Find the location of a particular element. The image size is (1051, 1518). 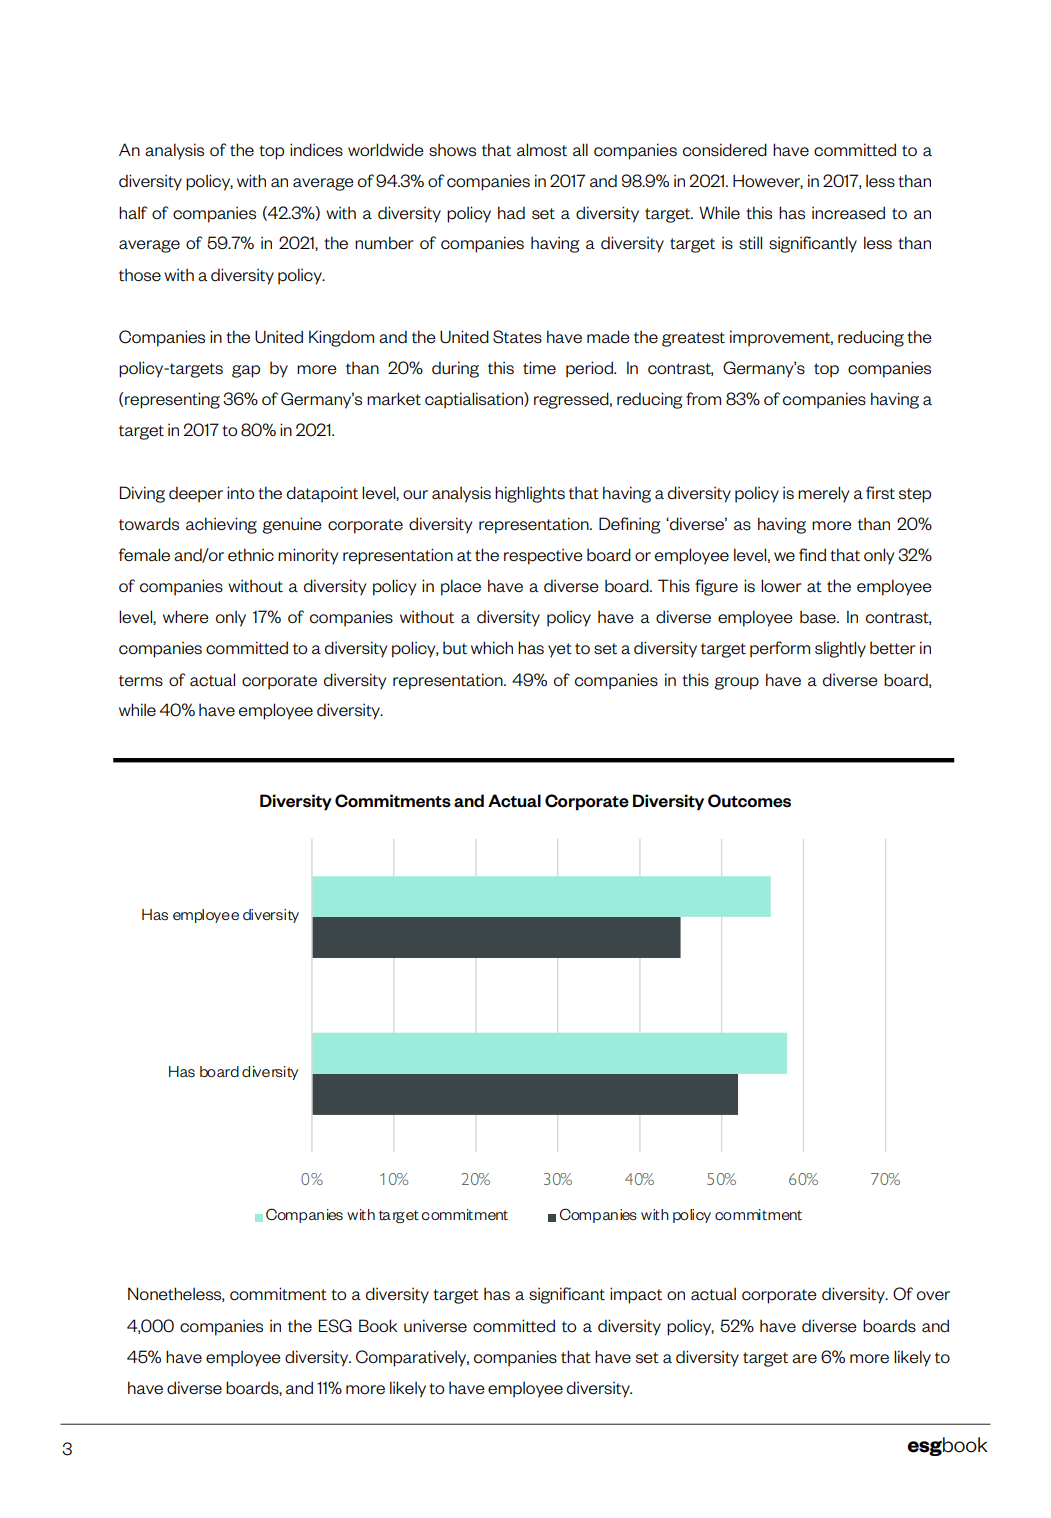

Outcomes is located at coordinates (749, 801).
